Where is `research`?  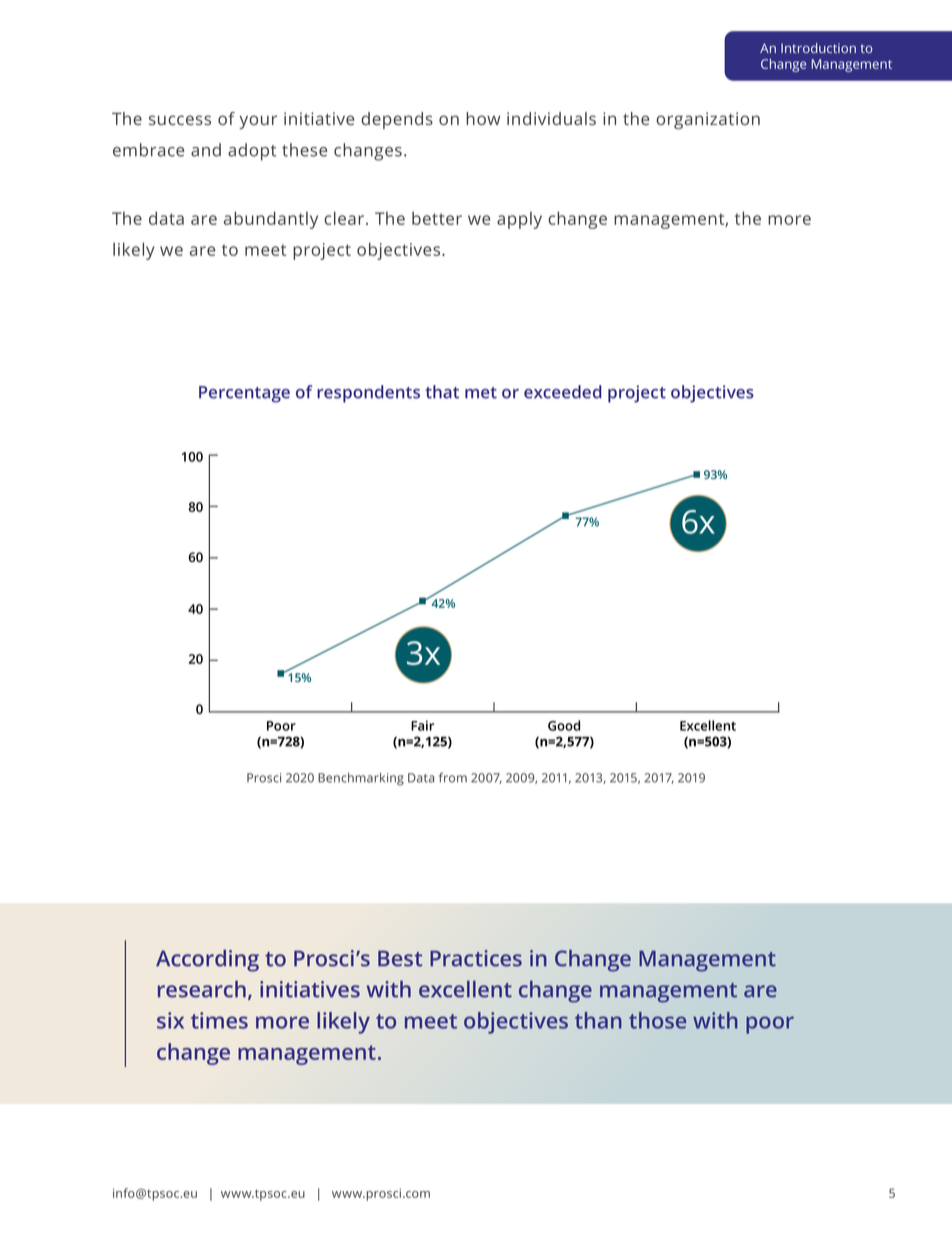
research is located at coordinates (202, 989).
